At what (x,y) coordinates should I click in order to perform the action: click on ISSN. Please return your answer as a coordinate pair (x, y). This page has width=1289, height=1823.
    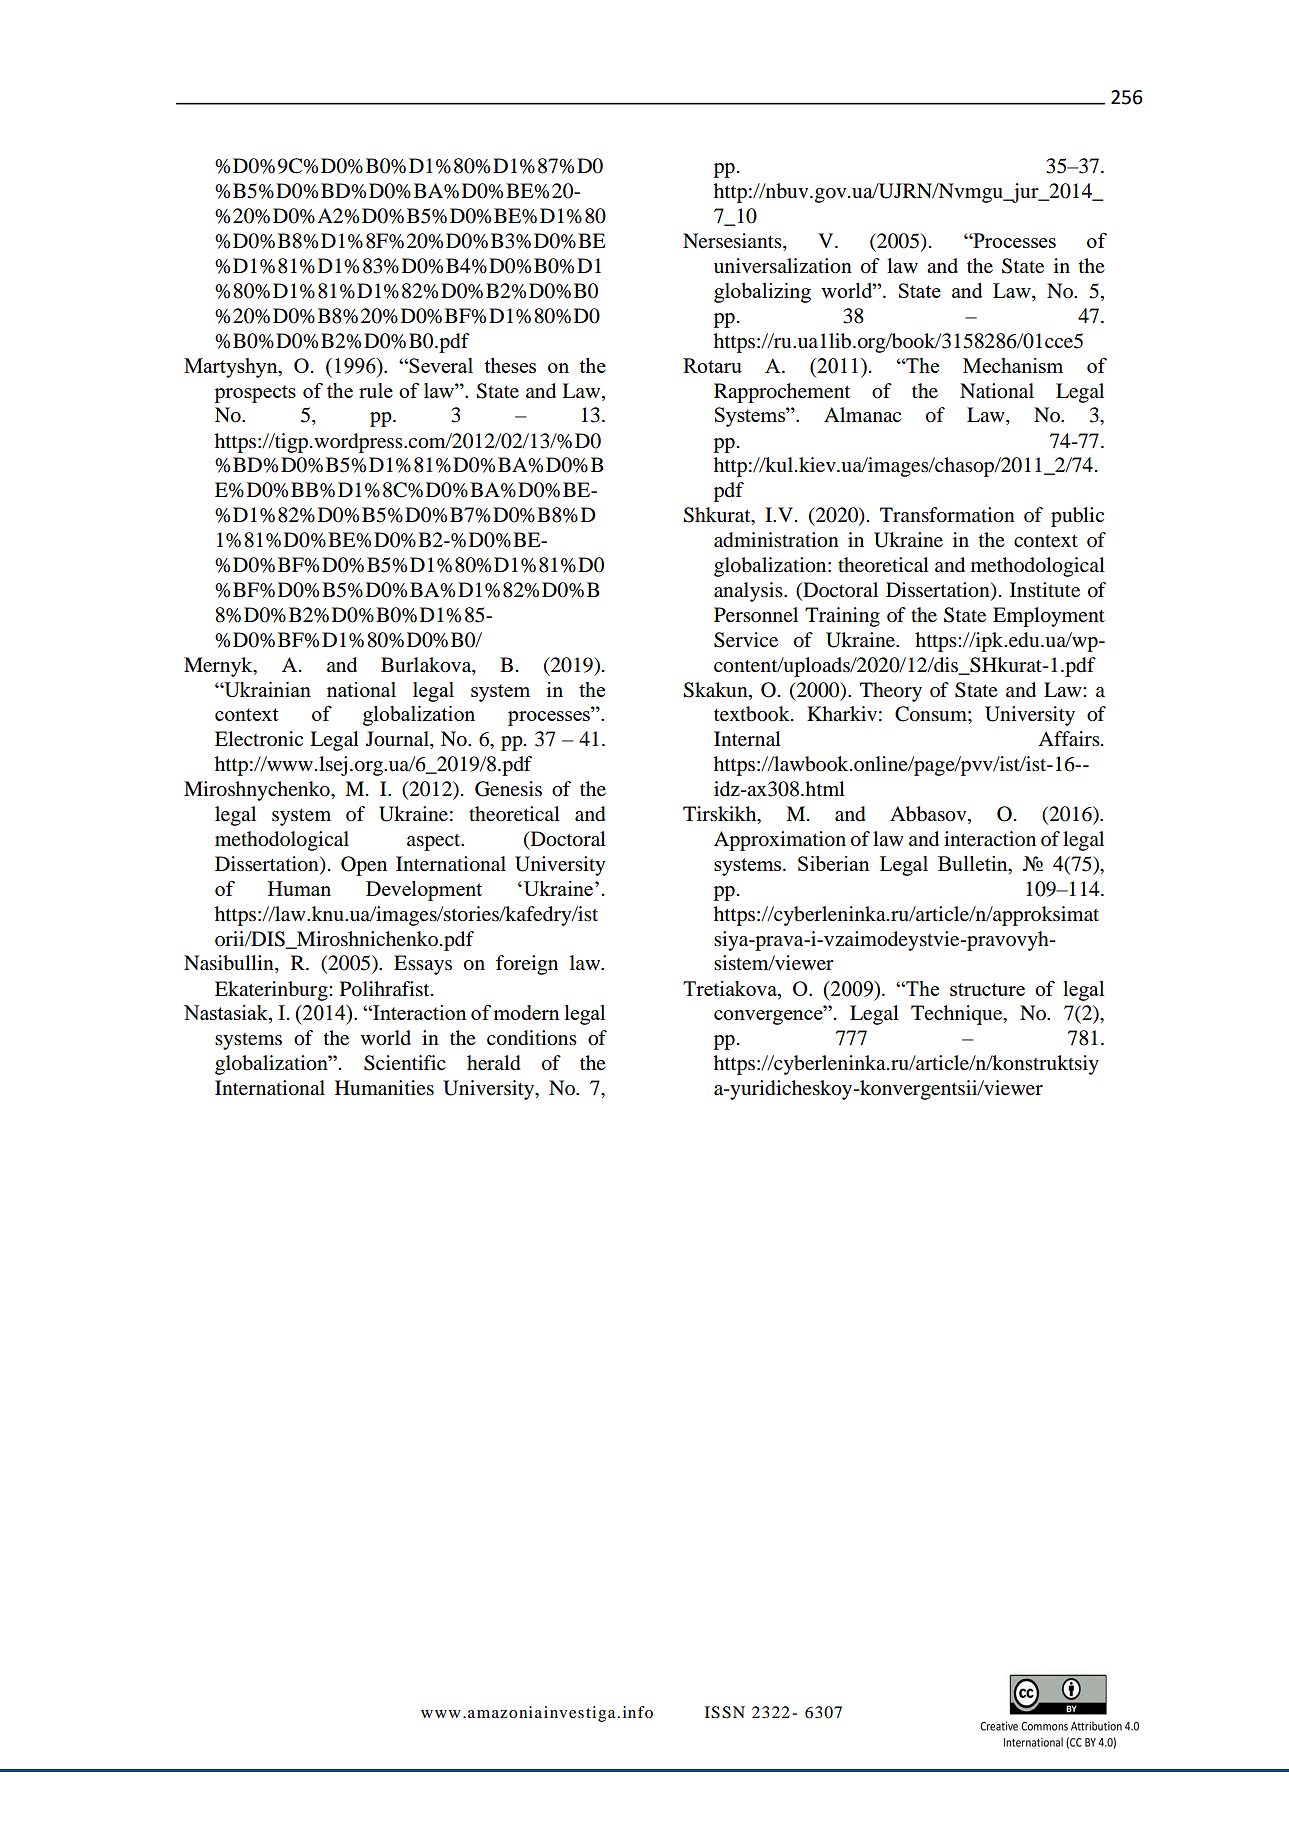
    Looking at the image, I should click on (725, 1712).
